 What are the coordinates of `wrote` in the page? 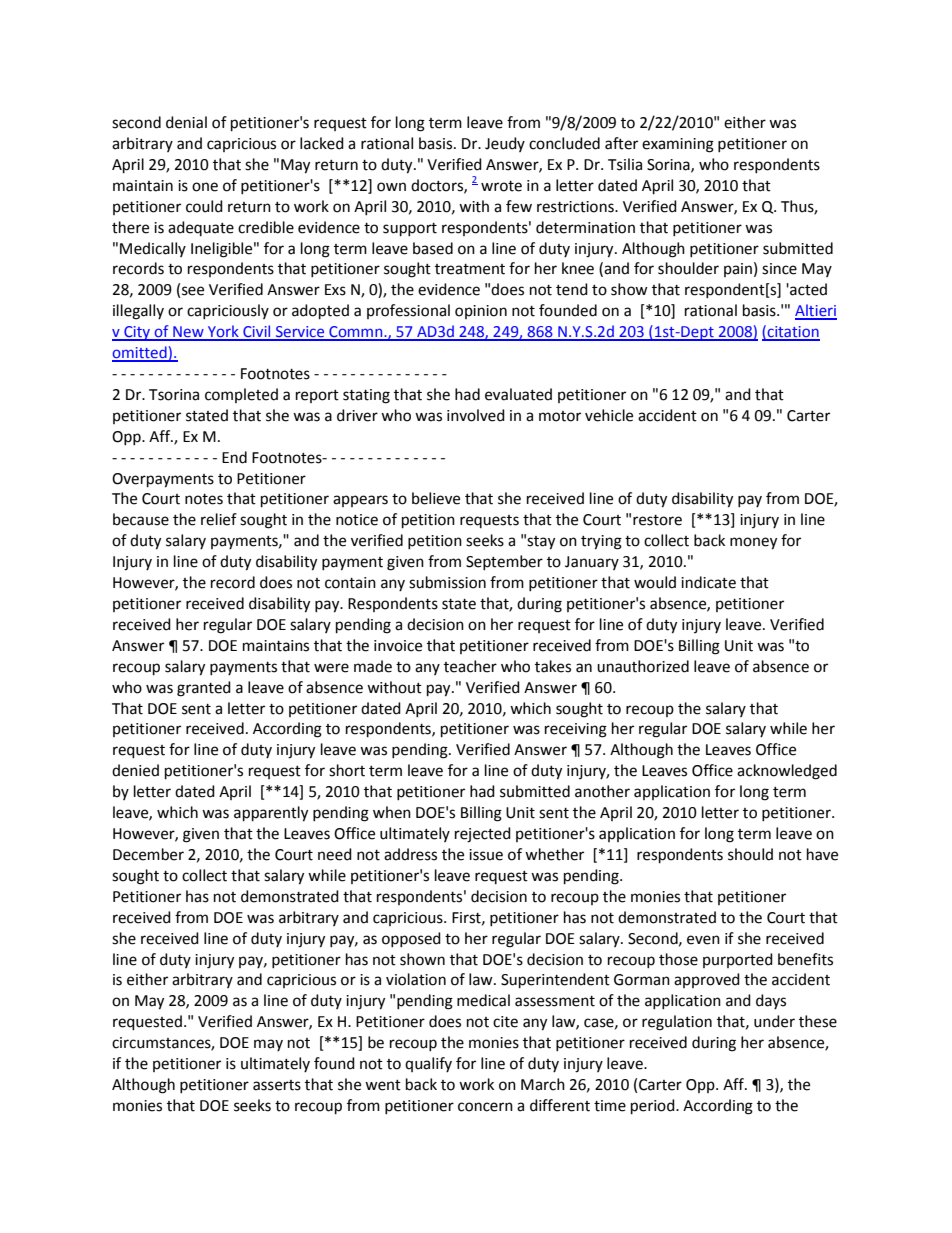 It's located at (501, 186).
